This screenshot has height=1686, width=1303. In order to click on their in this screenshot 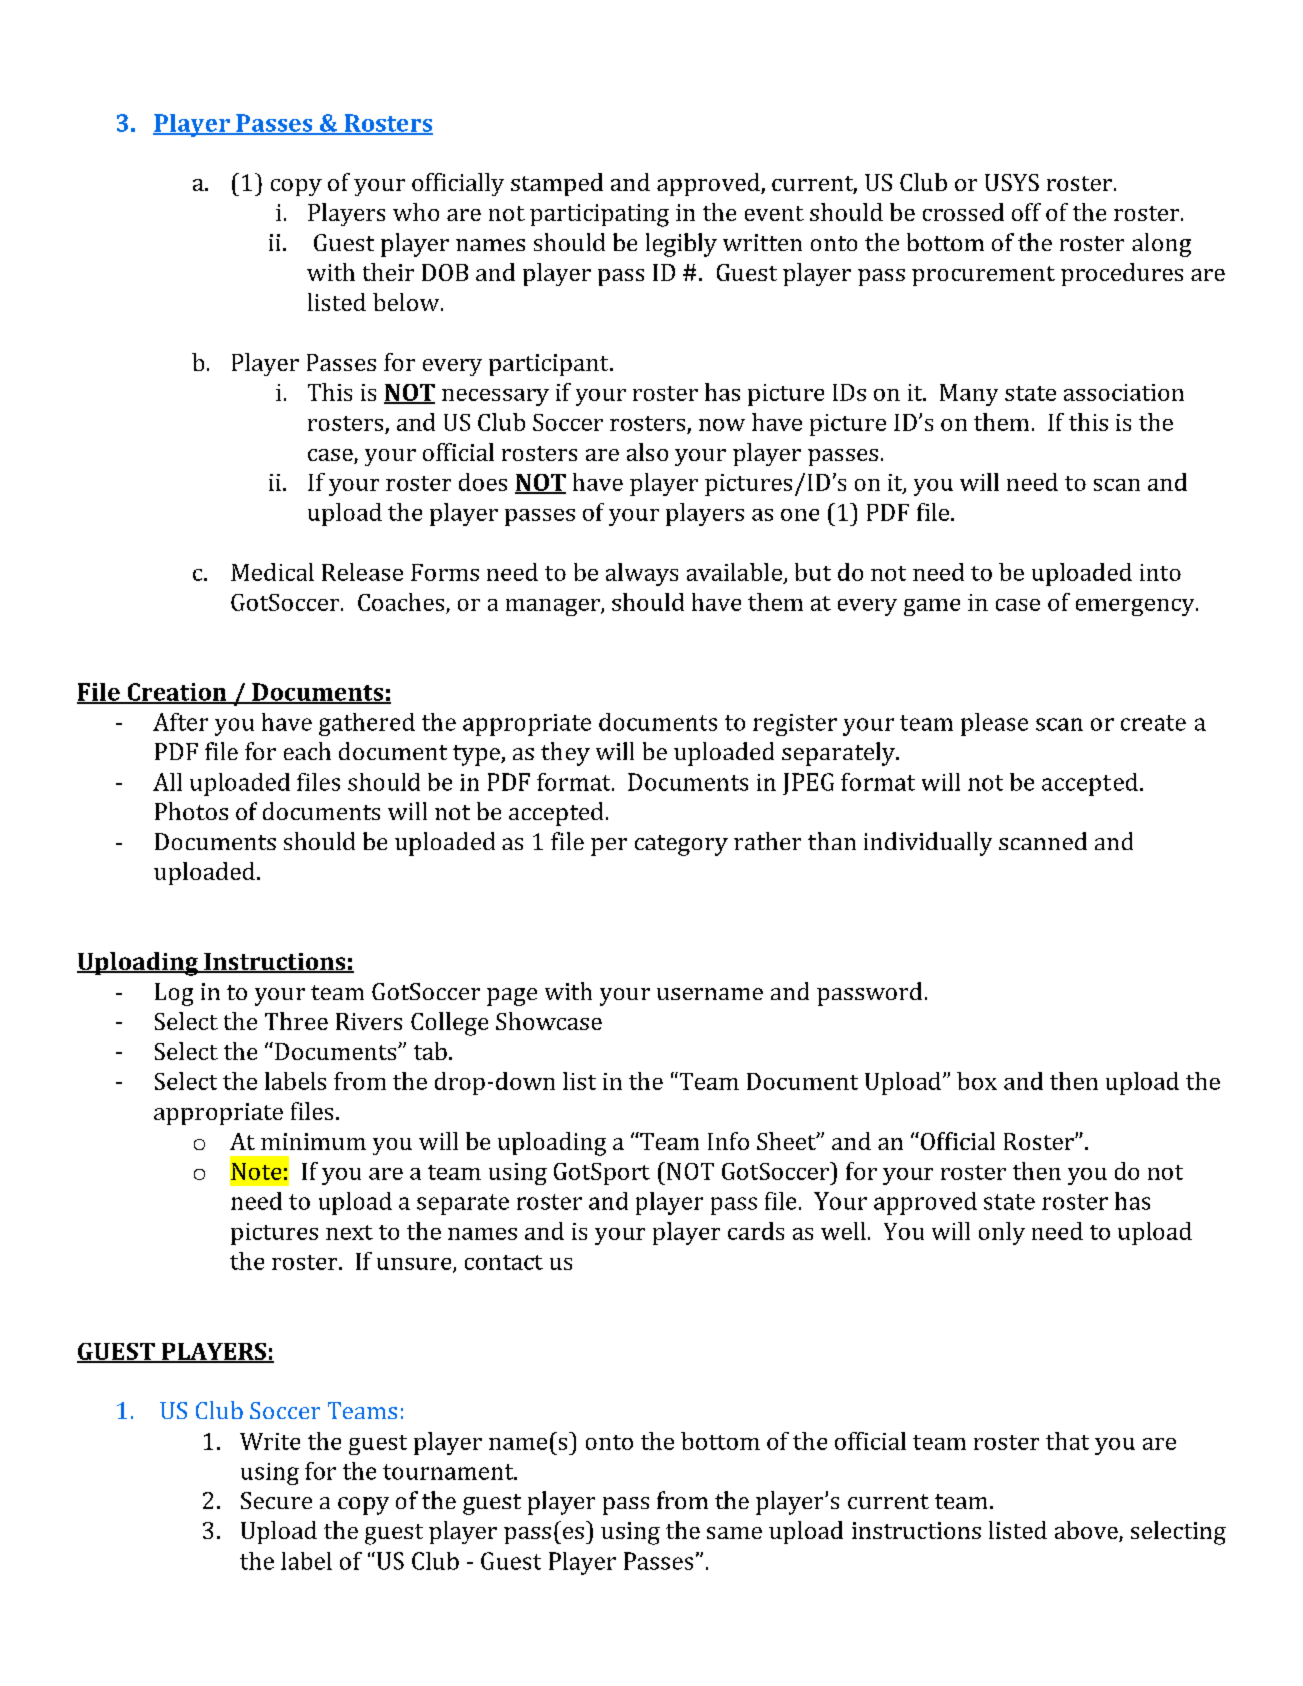, I will do `click(388, 272)`.
